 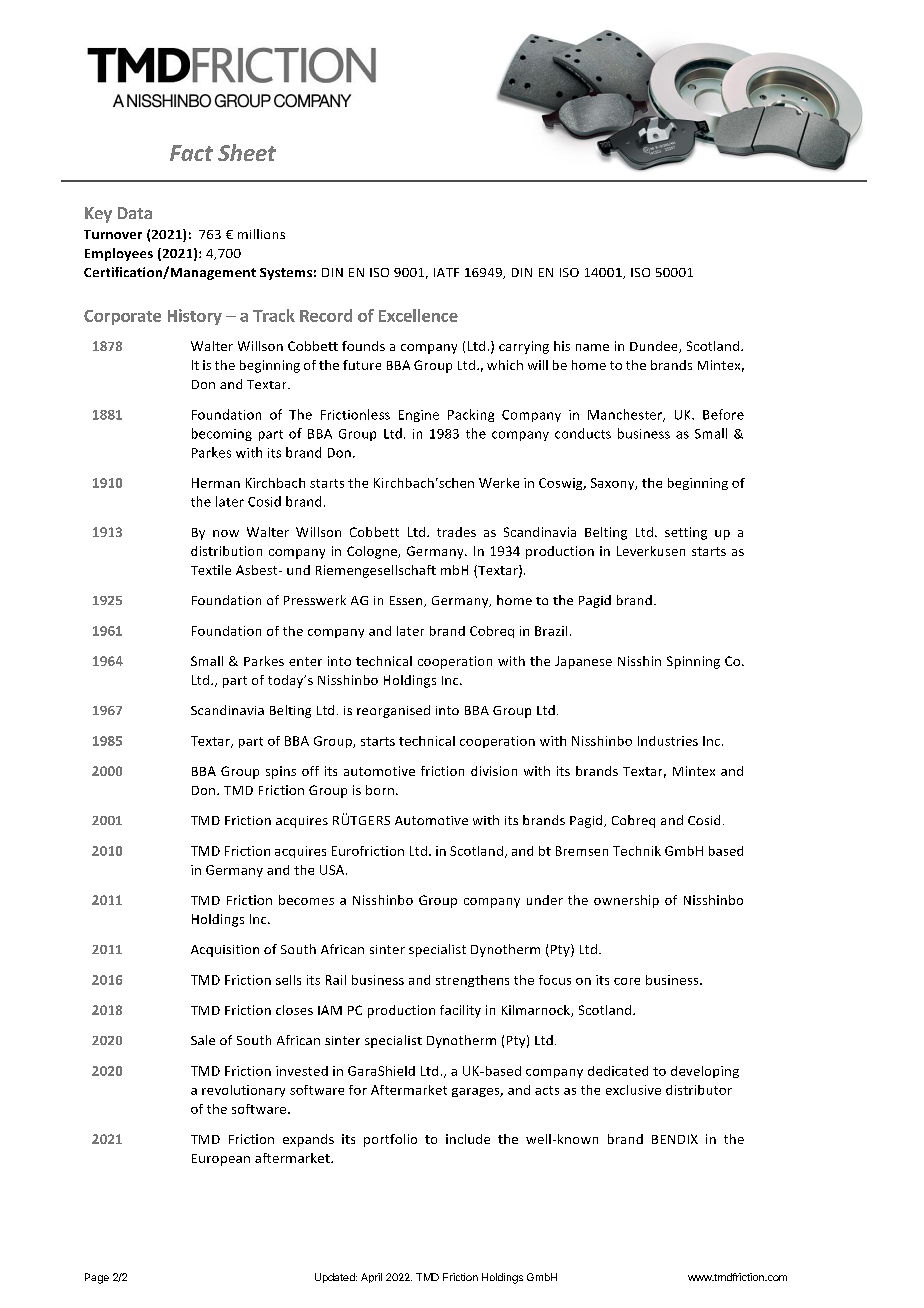 What do you see at coordinates (460, 1011) in the screenshot?
I see `facility` at bounding box center [460, 1011].
